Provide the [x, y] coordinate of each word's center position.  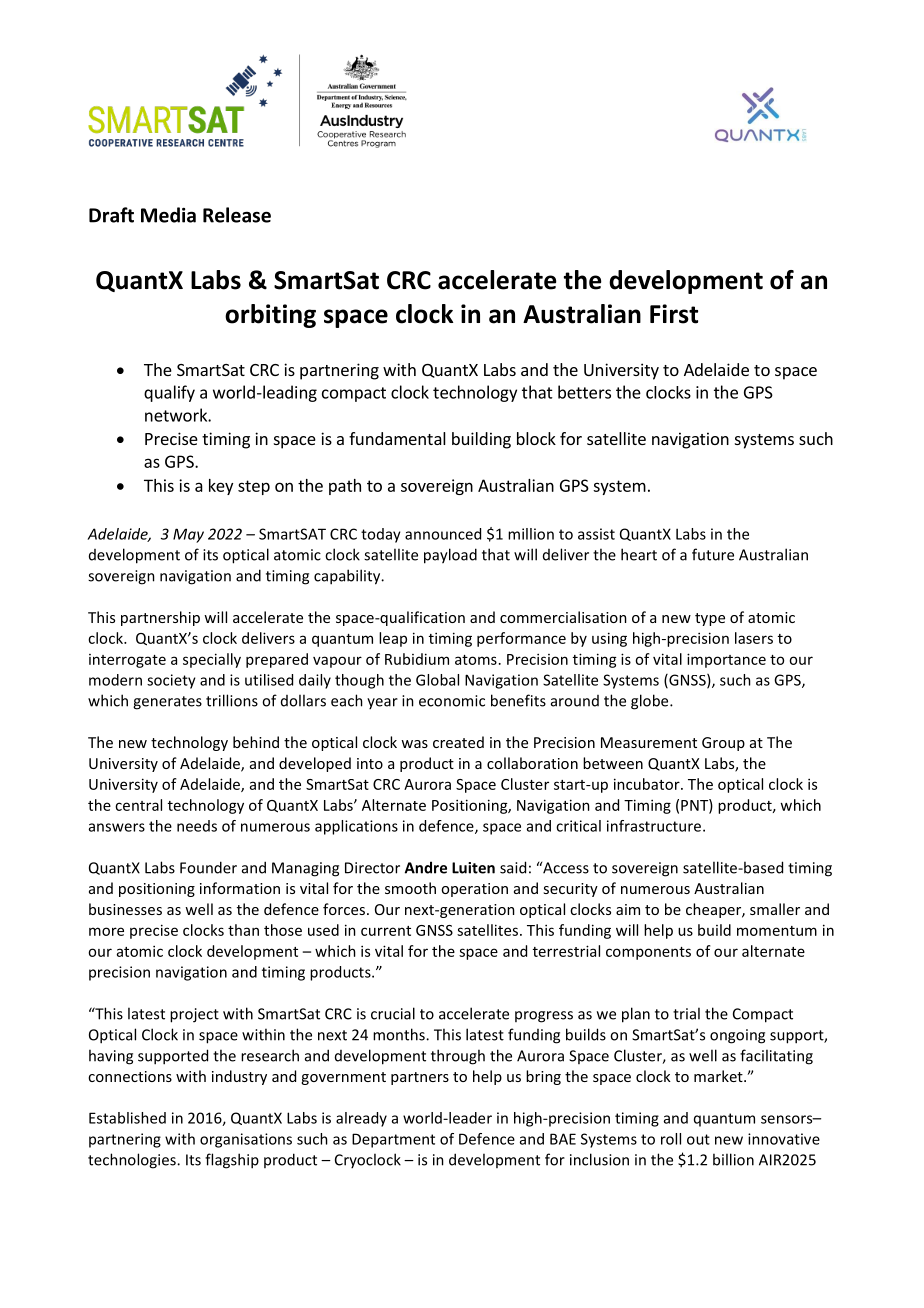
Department [393, 1140]
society [171, 681]
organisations [246, 1140]
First [674, 314]
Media [168, 215]
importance [726, 660]
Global [437, 680]
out [698, 1139]
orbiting [270, 316]
